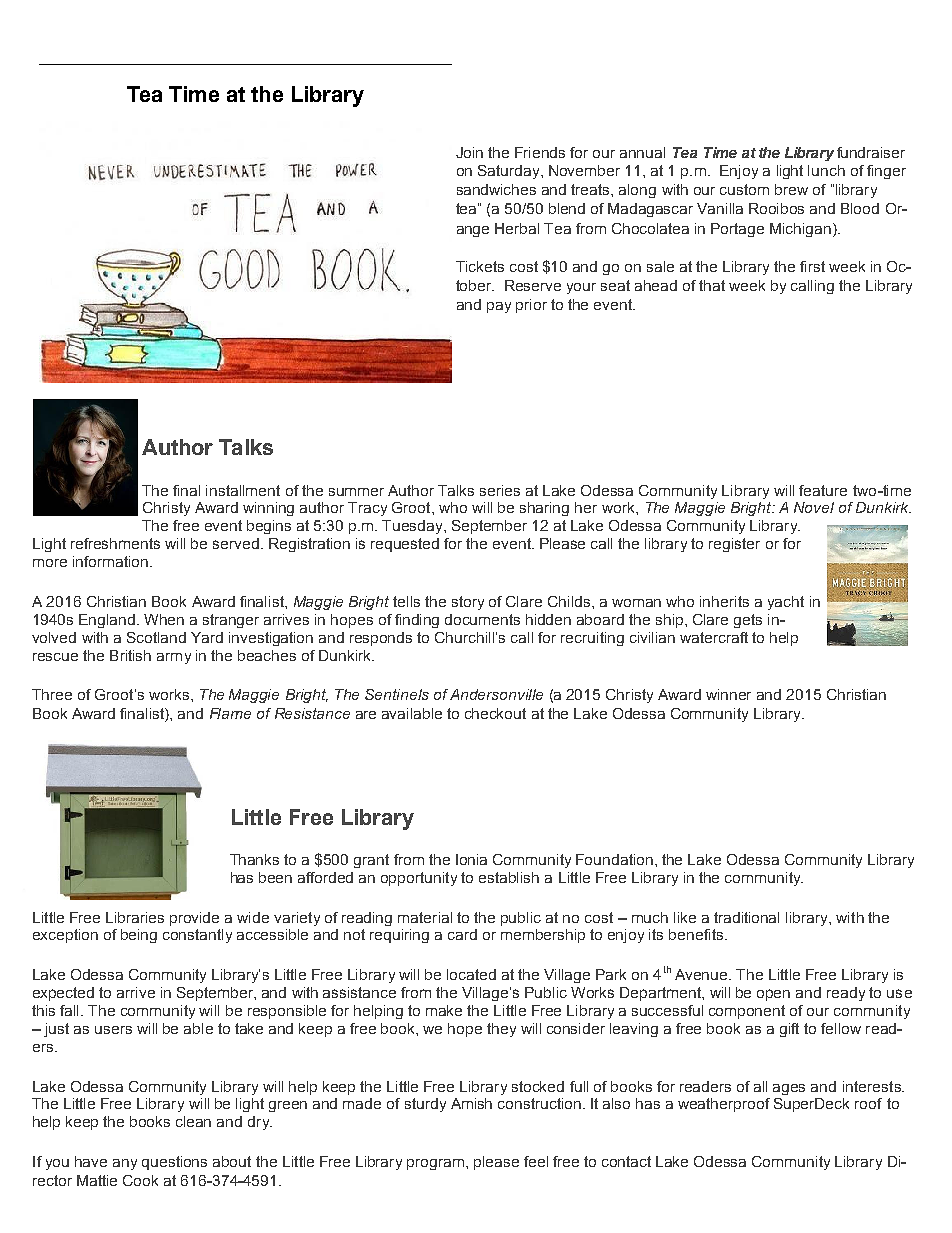  I want to click on Ionia, so click(471, 859).
